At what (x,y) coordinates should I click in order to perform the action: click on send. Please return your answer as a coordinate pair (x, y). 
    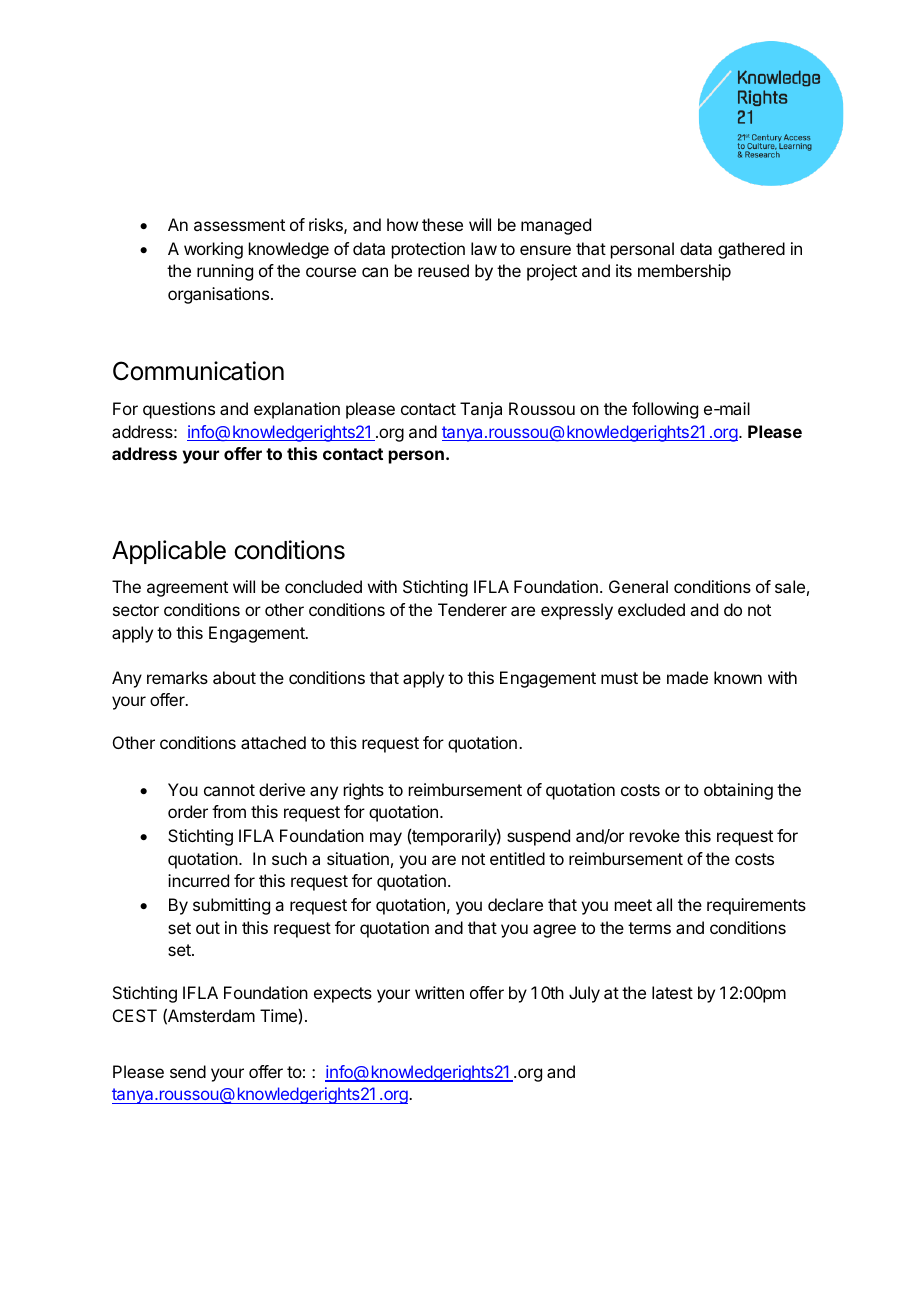
    Looking at the image, I should click on (188, 1071).
